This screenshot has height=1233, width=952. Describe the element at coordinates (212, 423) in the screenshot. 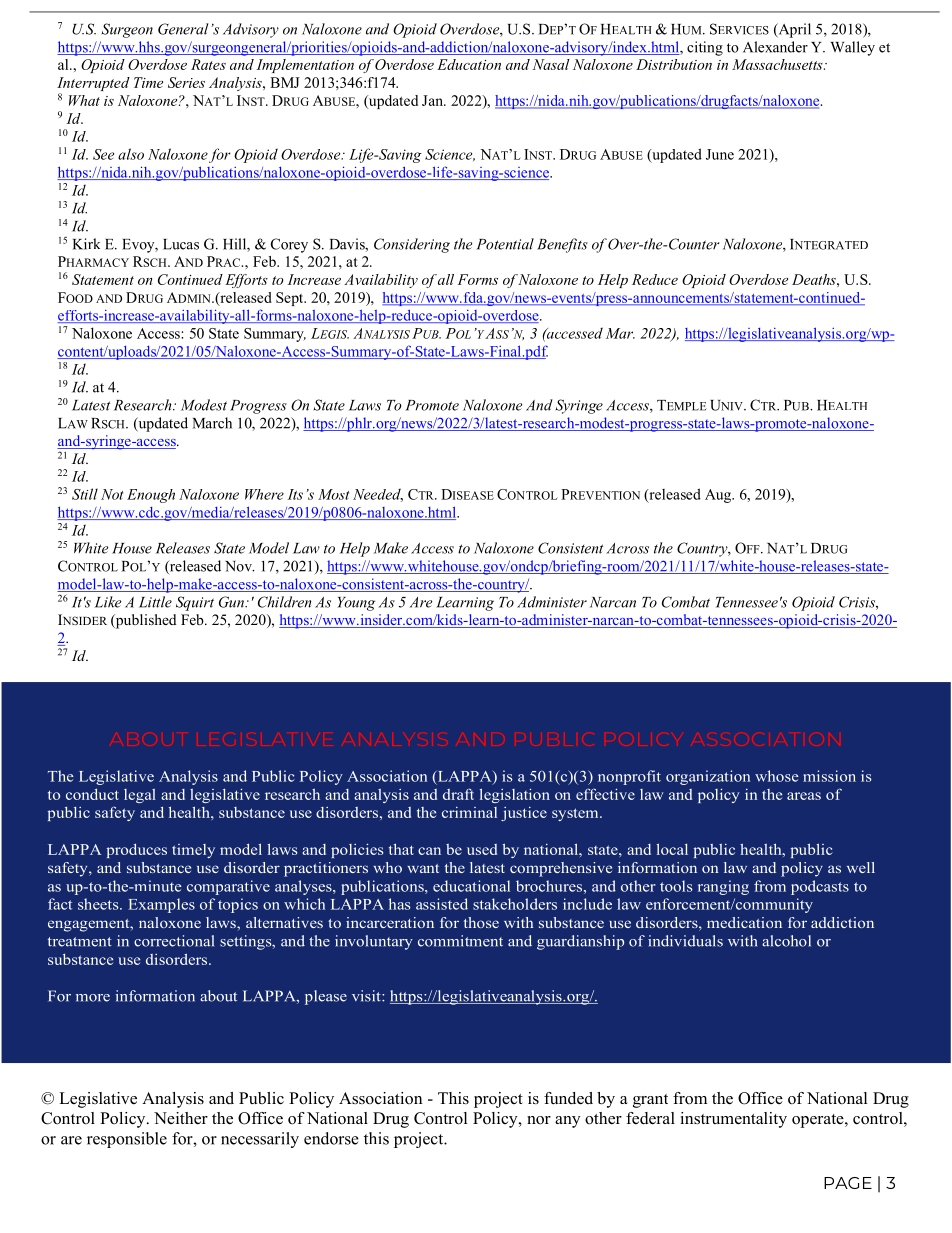

I see `March` at that location.
